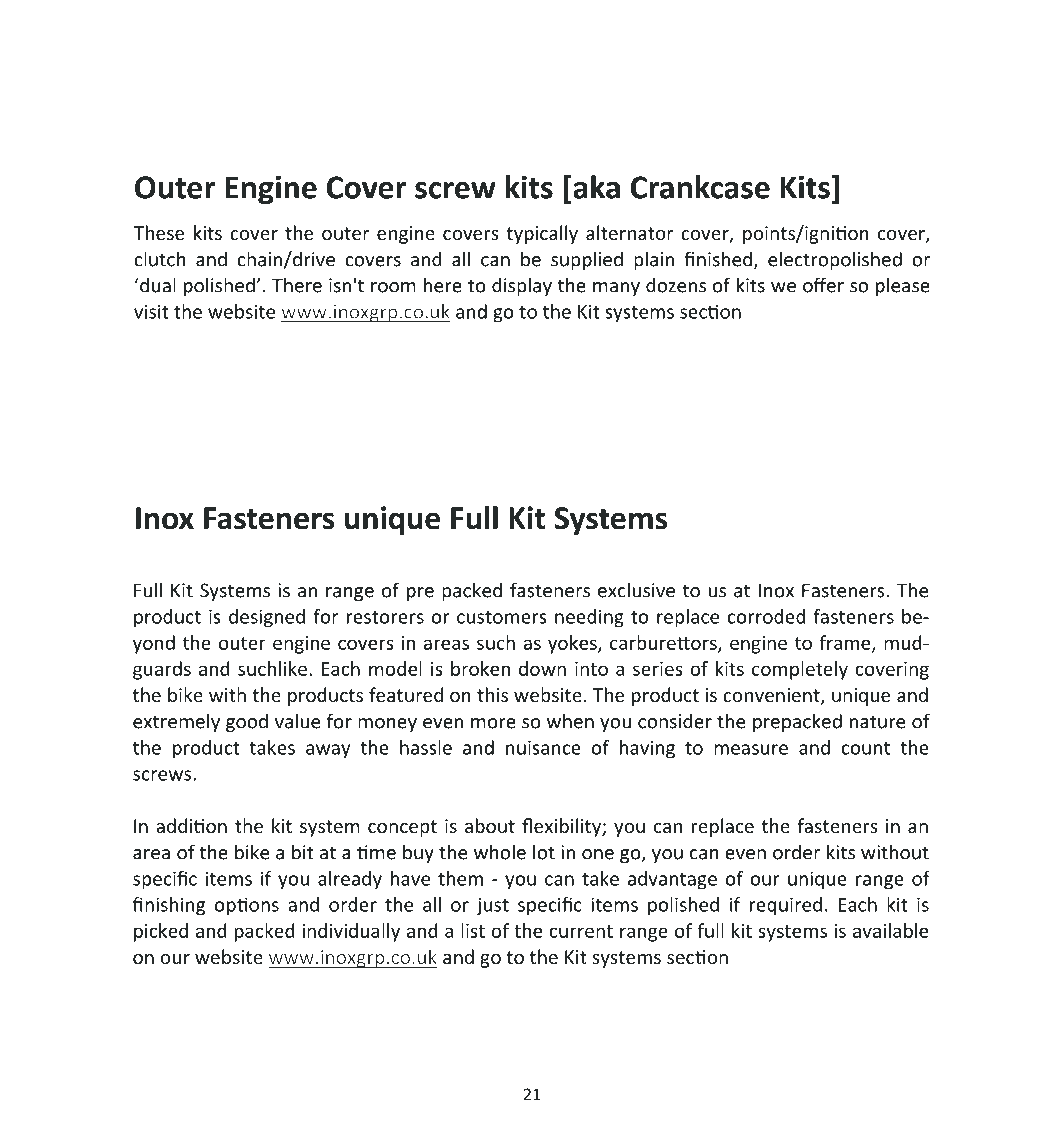 This image has height=1141, width=1064. Describe the element at coordinates (700, 187) in the image. I see `Crankcase` at that location.
